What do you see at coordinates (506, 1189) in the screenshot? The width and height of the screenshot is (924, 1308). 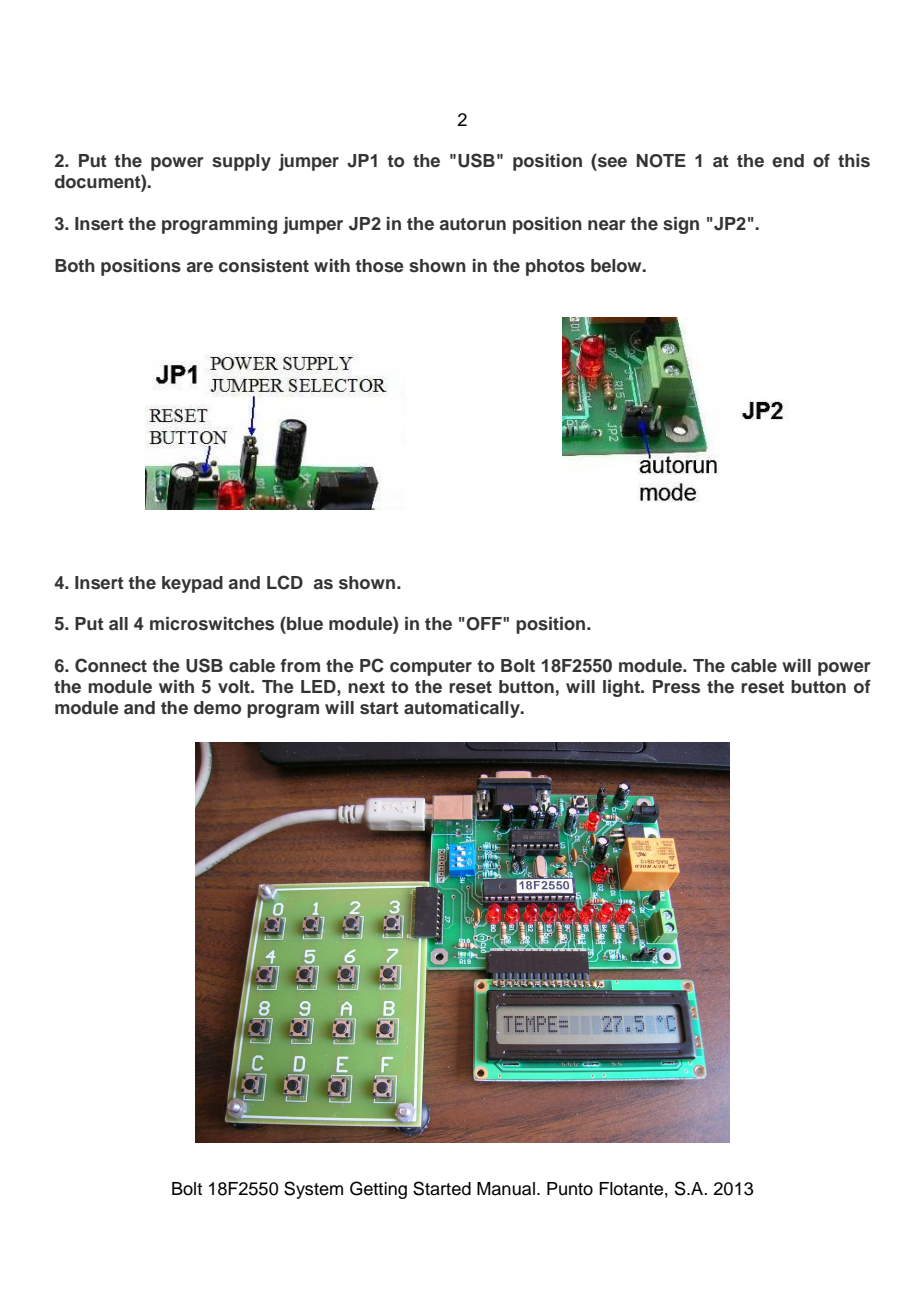 I see `Manual` at bounding box center [506, 1189].
